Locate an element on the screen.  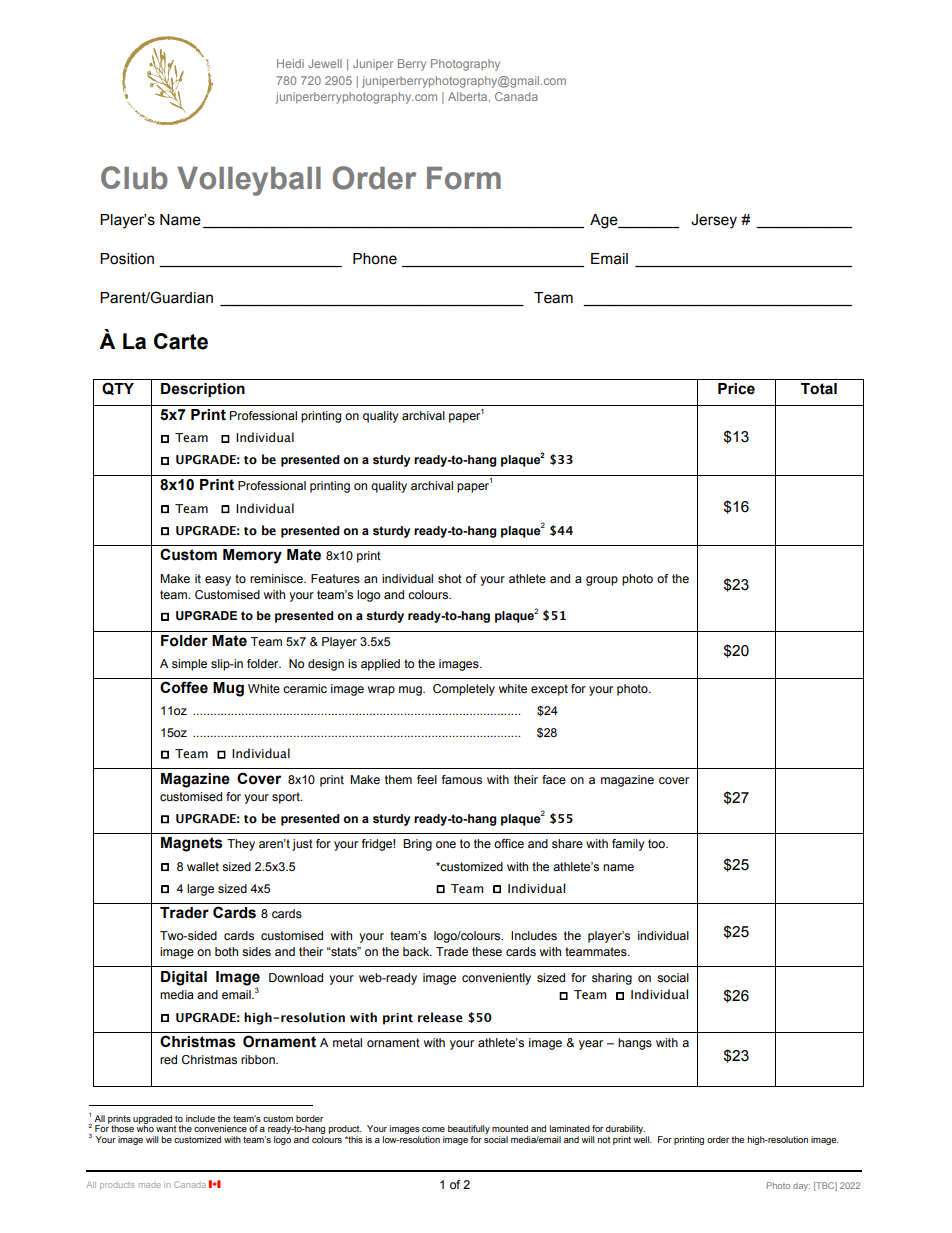
They is located at coordinates (241, 845).
